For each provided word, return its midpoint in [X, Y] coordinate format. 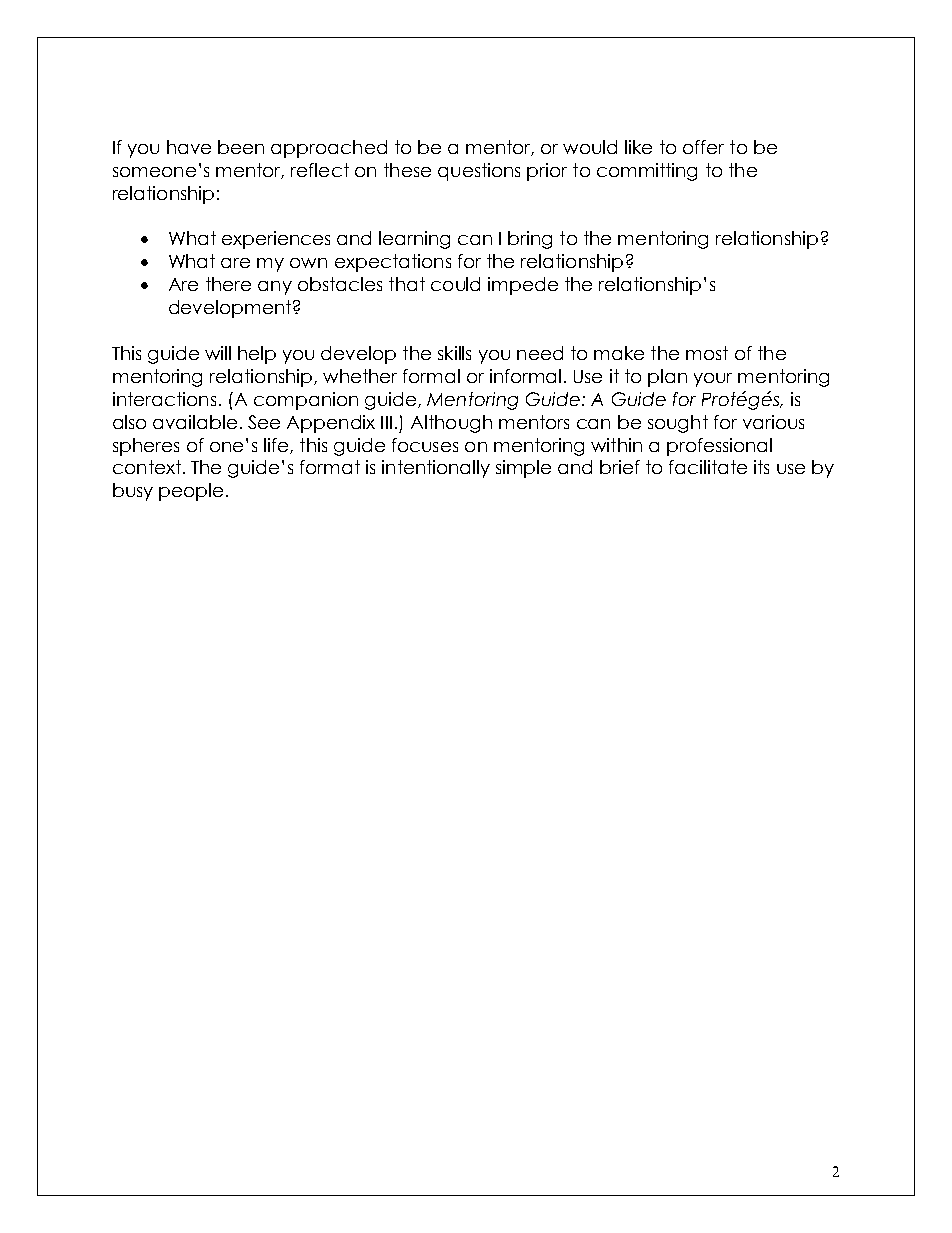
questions [479, 172]
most [707, 353]
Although [451, 424]
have [189, 147]
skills [454, 353]
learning [414, 240]
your [713, 380]
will [218, 353]
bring [530, 240]
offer [703, 147]
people [191, 492]
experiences [276, 240]
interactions [164, 399]
